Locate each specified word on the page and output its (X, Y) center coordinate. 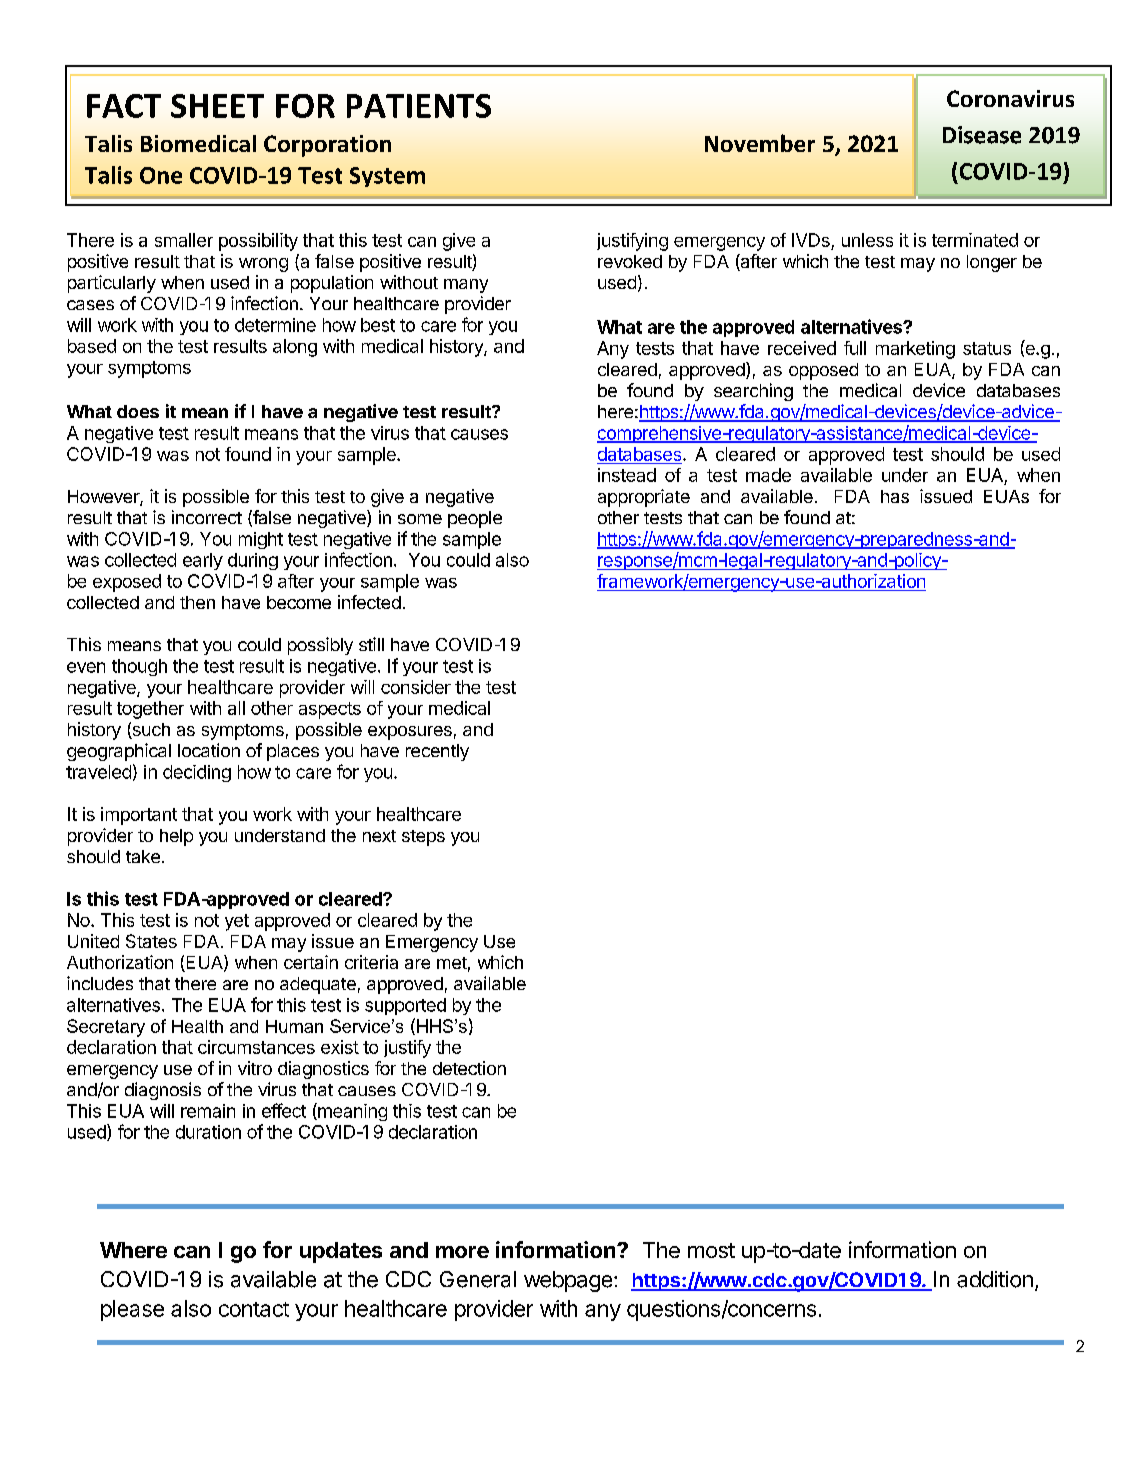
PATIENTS (419, 106)
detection (469, 1068)
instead (627, 475)
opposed (823, 371)
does (138, 411)
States (151, 941)
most (711, 1250)
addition (995, 1279)
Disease (982, 135)
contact (254, 1309)
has (895, 496)
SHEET (217, 106)
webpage (568, 1281)
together (150, 710)
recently (437, 752)
